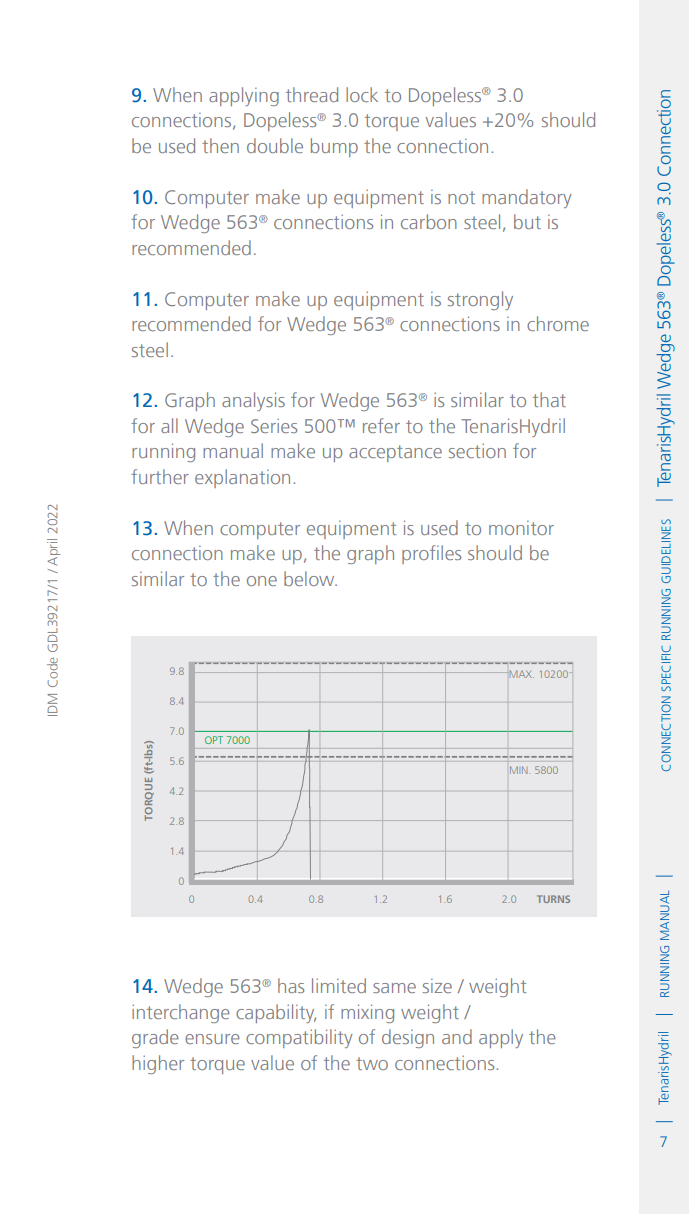  I want to click on mixing, so click(367, 1013).
